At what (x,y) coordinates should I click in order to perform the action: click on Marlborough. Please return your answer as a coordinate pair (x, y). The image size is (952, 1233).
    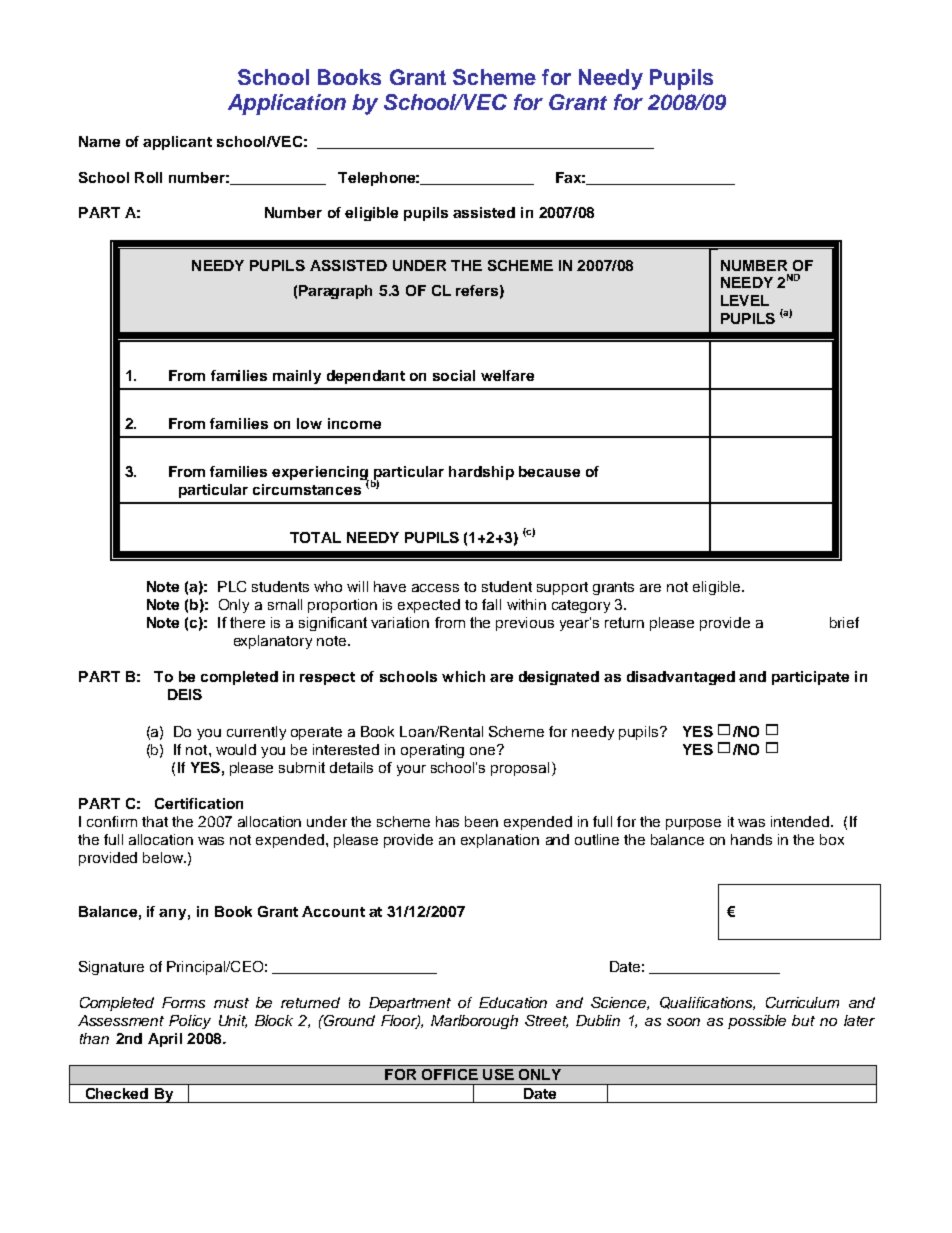
    Looking at the image, I should click on (474, 1022).
